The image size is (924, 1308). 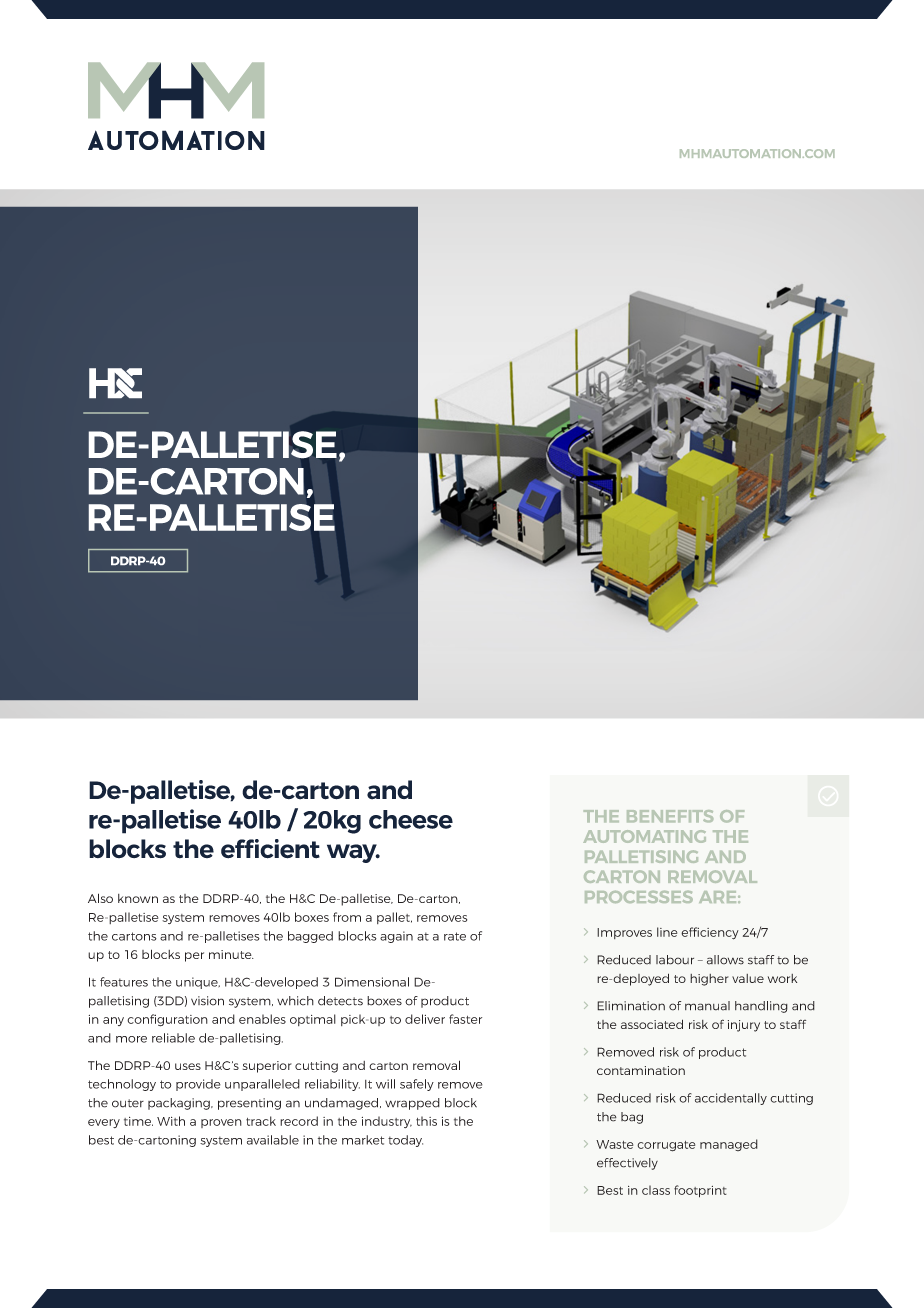 What do you see at coordinates (405, 1141) in the screenshot?
I see `today` at bounding box center [405, 1141].
